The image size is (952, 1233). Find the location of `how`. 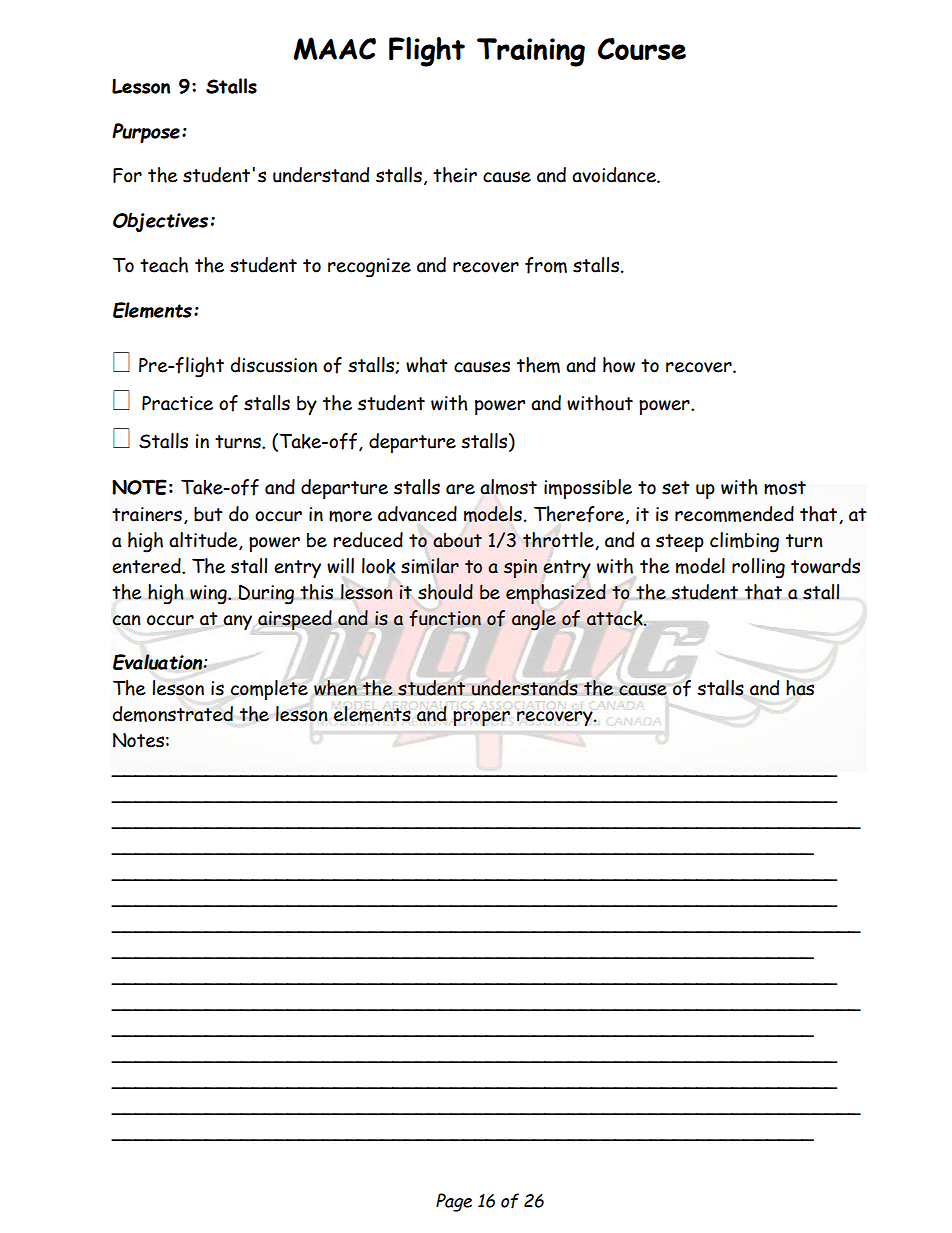

how is located at coordinates (619, 365).
